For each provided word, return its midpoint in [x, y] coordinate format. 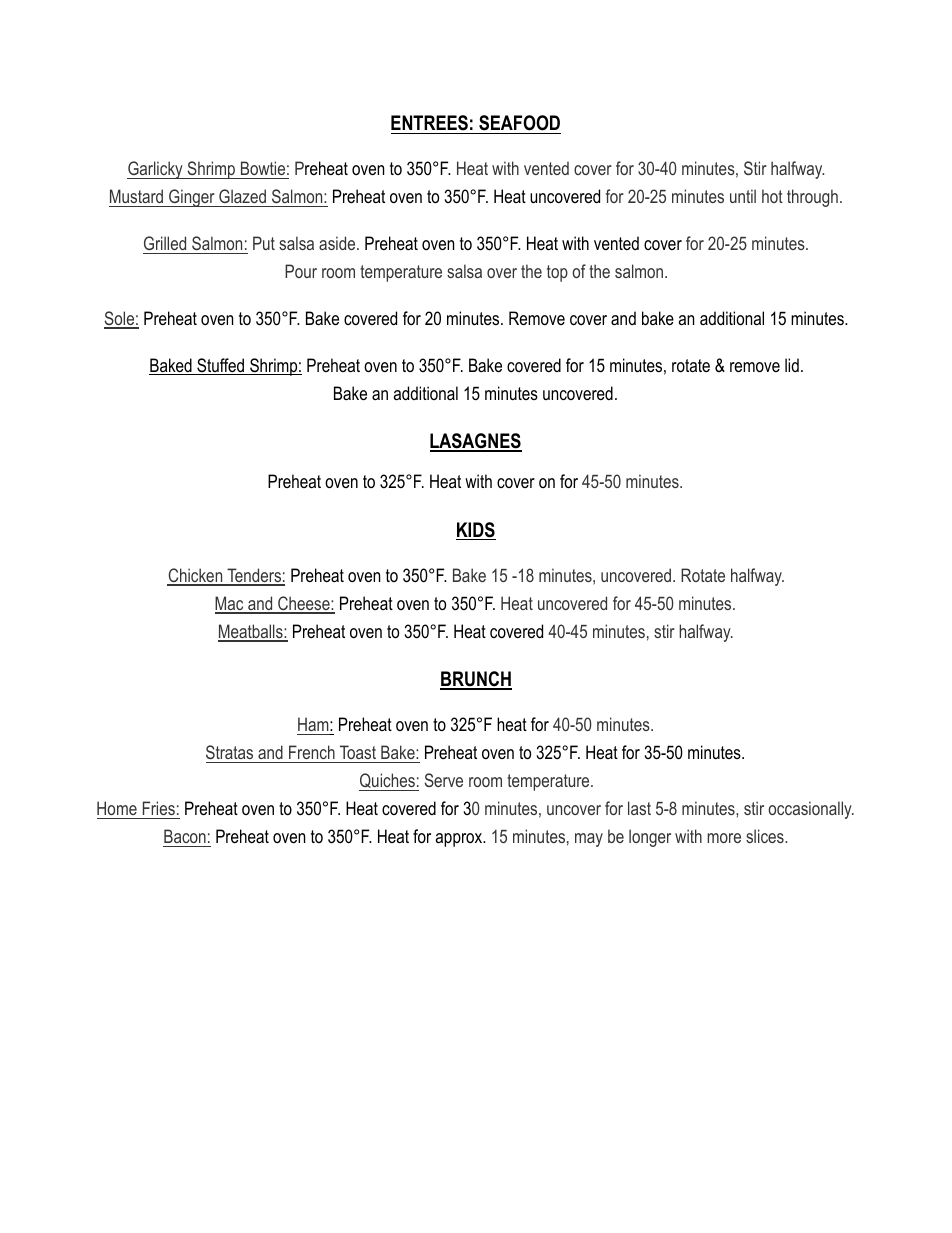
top [557, 273]
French [312, 752]
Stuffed [221, 366]
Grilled [165, 243]
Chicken [196, 576]
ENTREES [429, 123]
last [639, 808]
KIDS [476, 531]
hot [772, 196]
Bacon [185, 836]
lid [792, 365]
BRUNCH [476, 680]
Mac [230, 604]
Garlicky [156, 170]
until [743, 196]
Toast [358, 752]
